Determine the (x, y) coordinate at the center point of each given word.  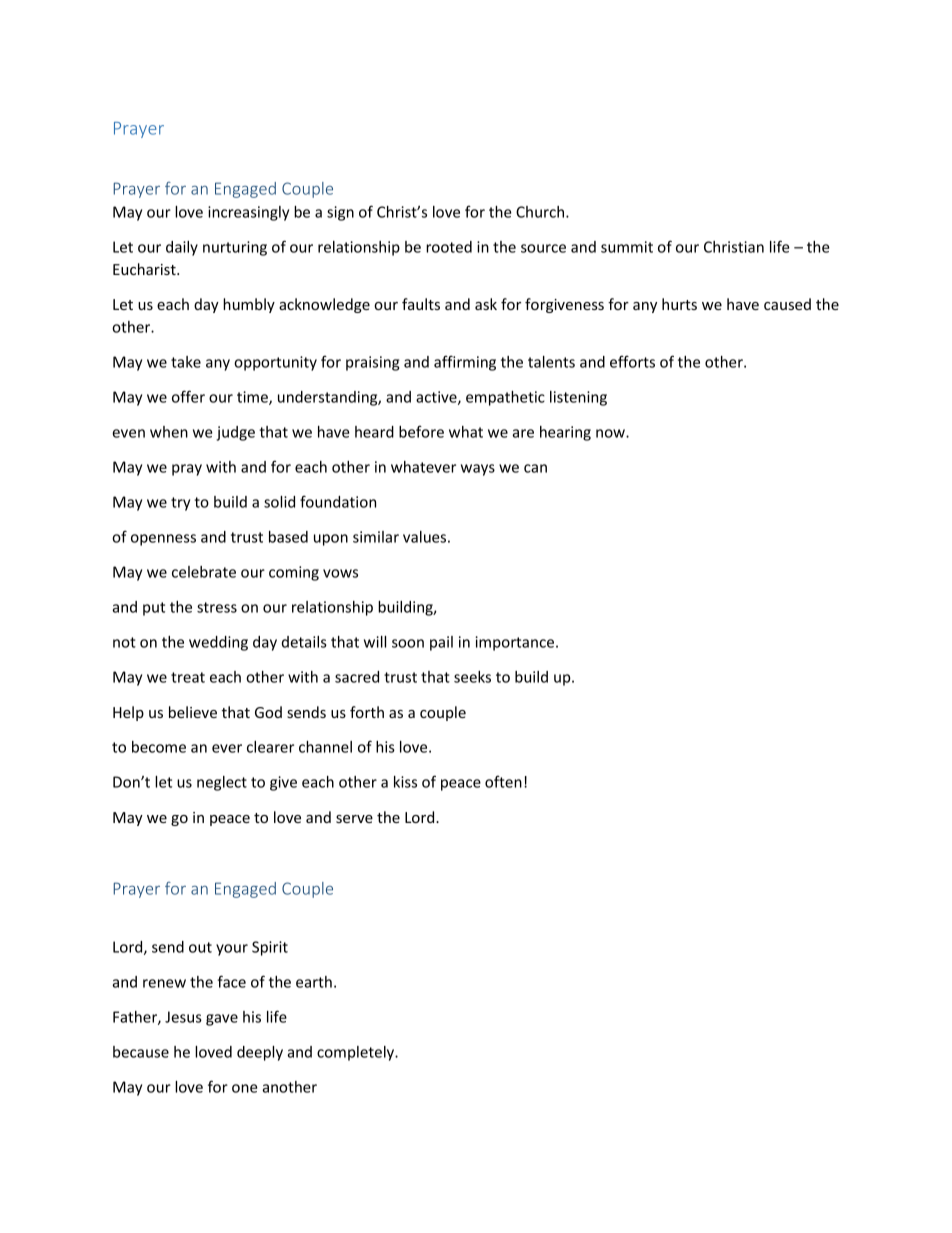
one (245, 1088)
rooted (449, 247)
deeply (260, 1053)
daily (182, 248)
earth (314, 982)
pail (441, 643)
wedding (218, 643)
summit (627, 247)
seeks (472, 677)
